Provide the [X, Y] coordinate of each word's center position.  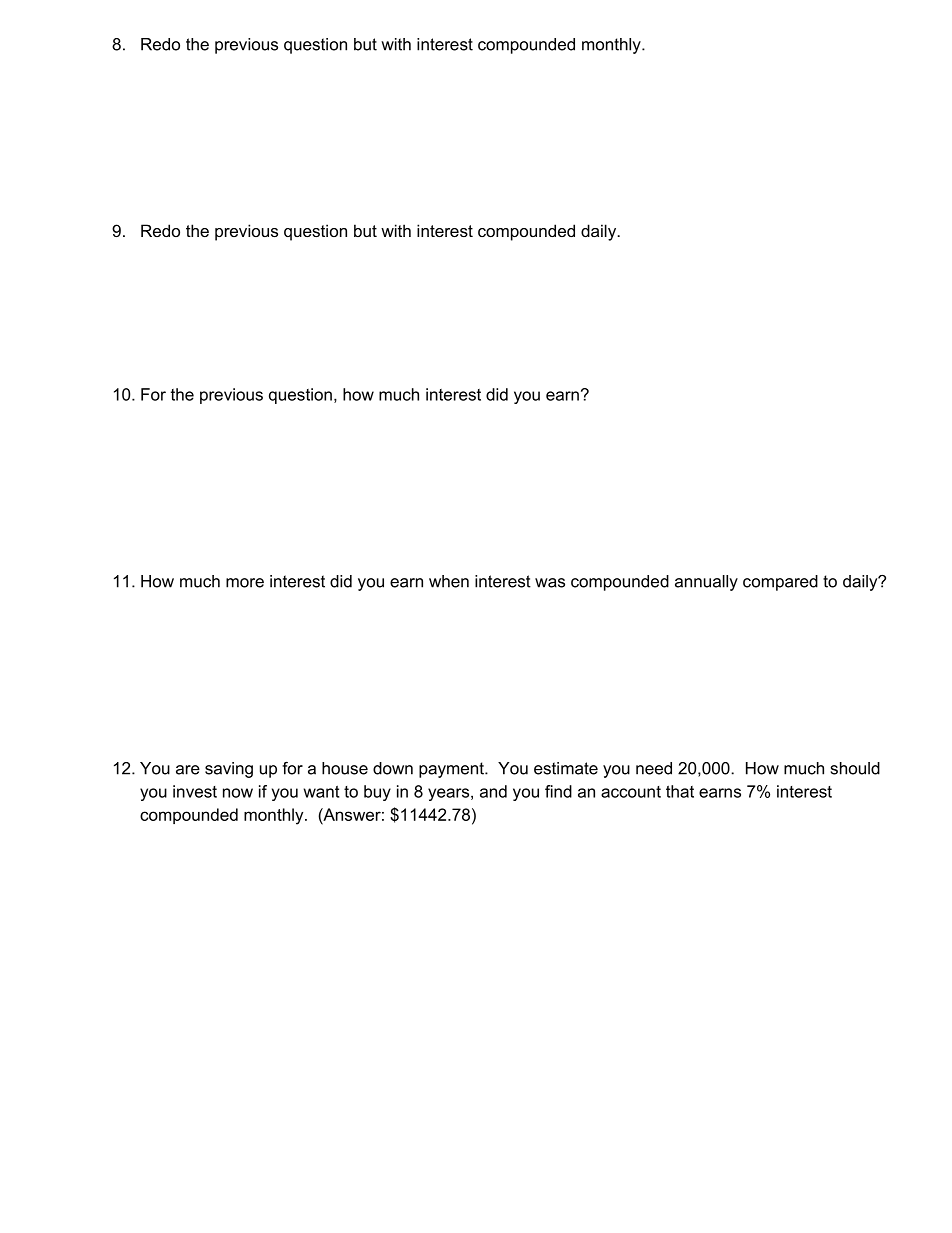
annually [706, 583]
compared [780, 583]
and [493, 791]
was [550, 583]
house [345, 768]
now [238, 793]
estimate [566, 768]
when [449, 581]
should [855, 768]
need [654, 768]
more [245, 583]
